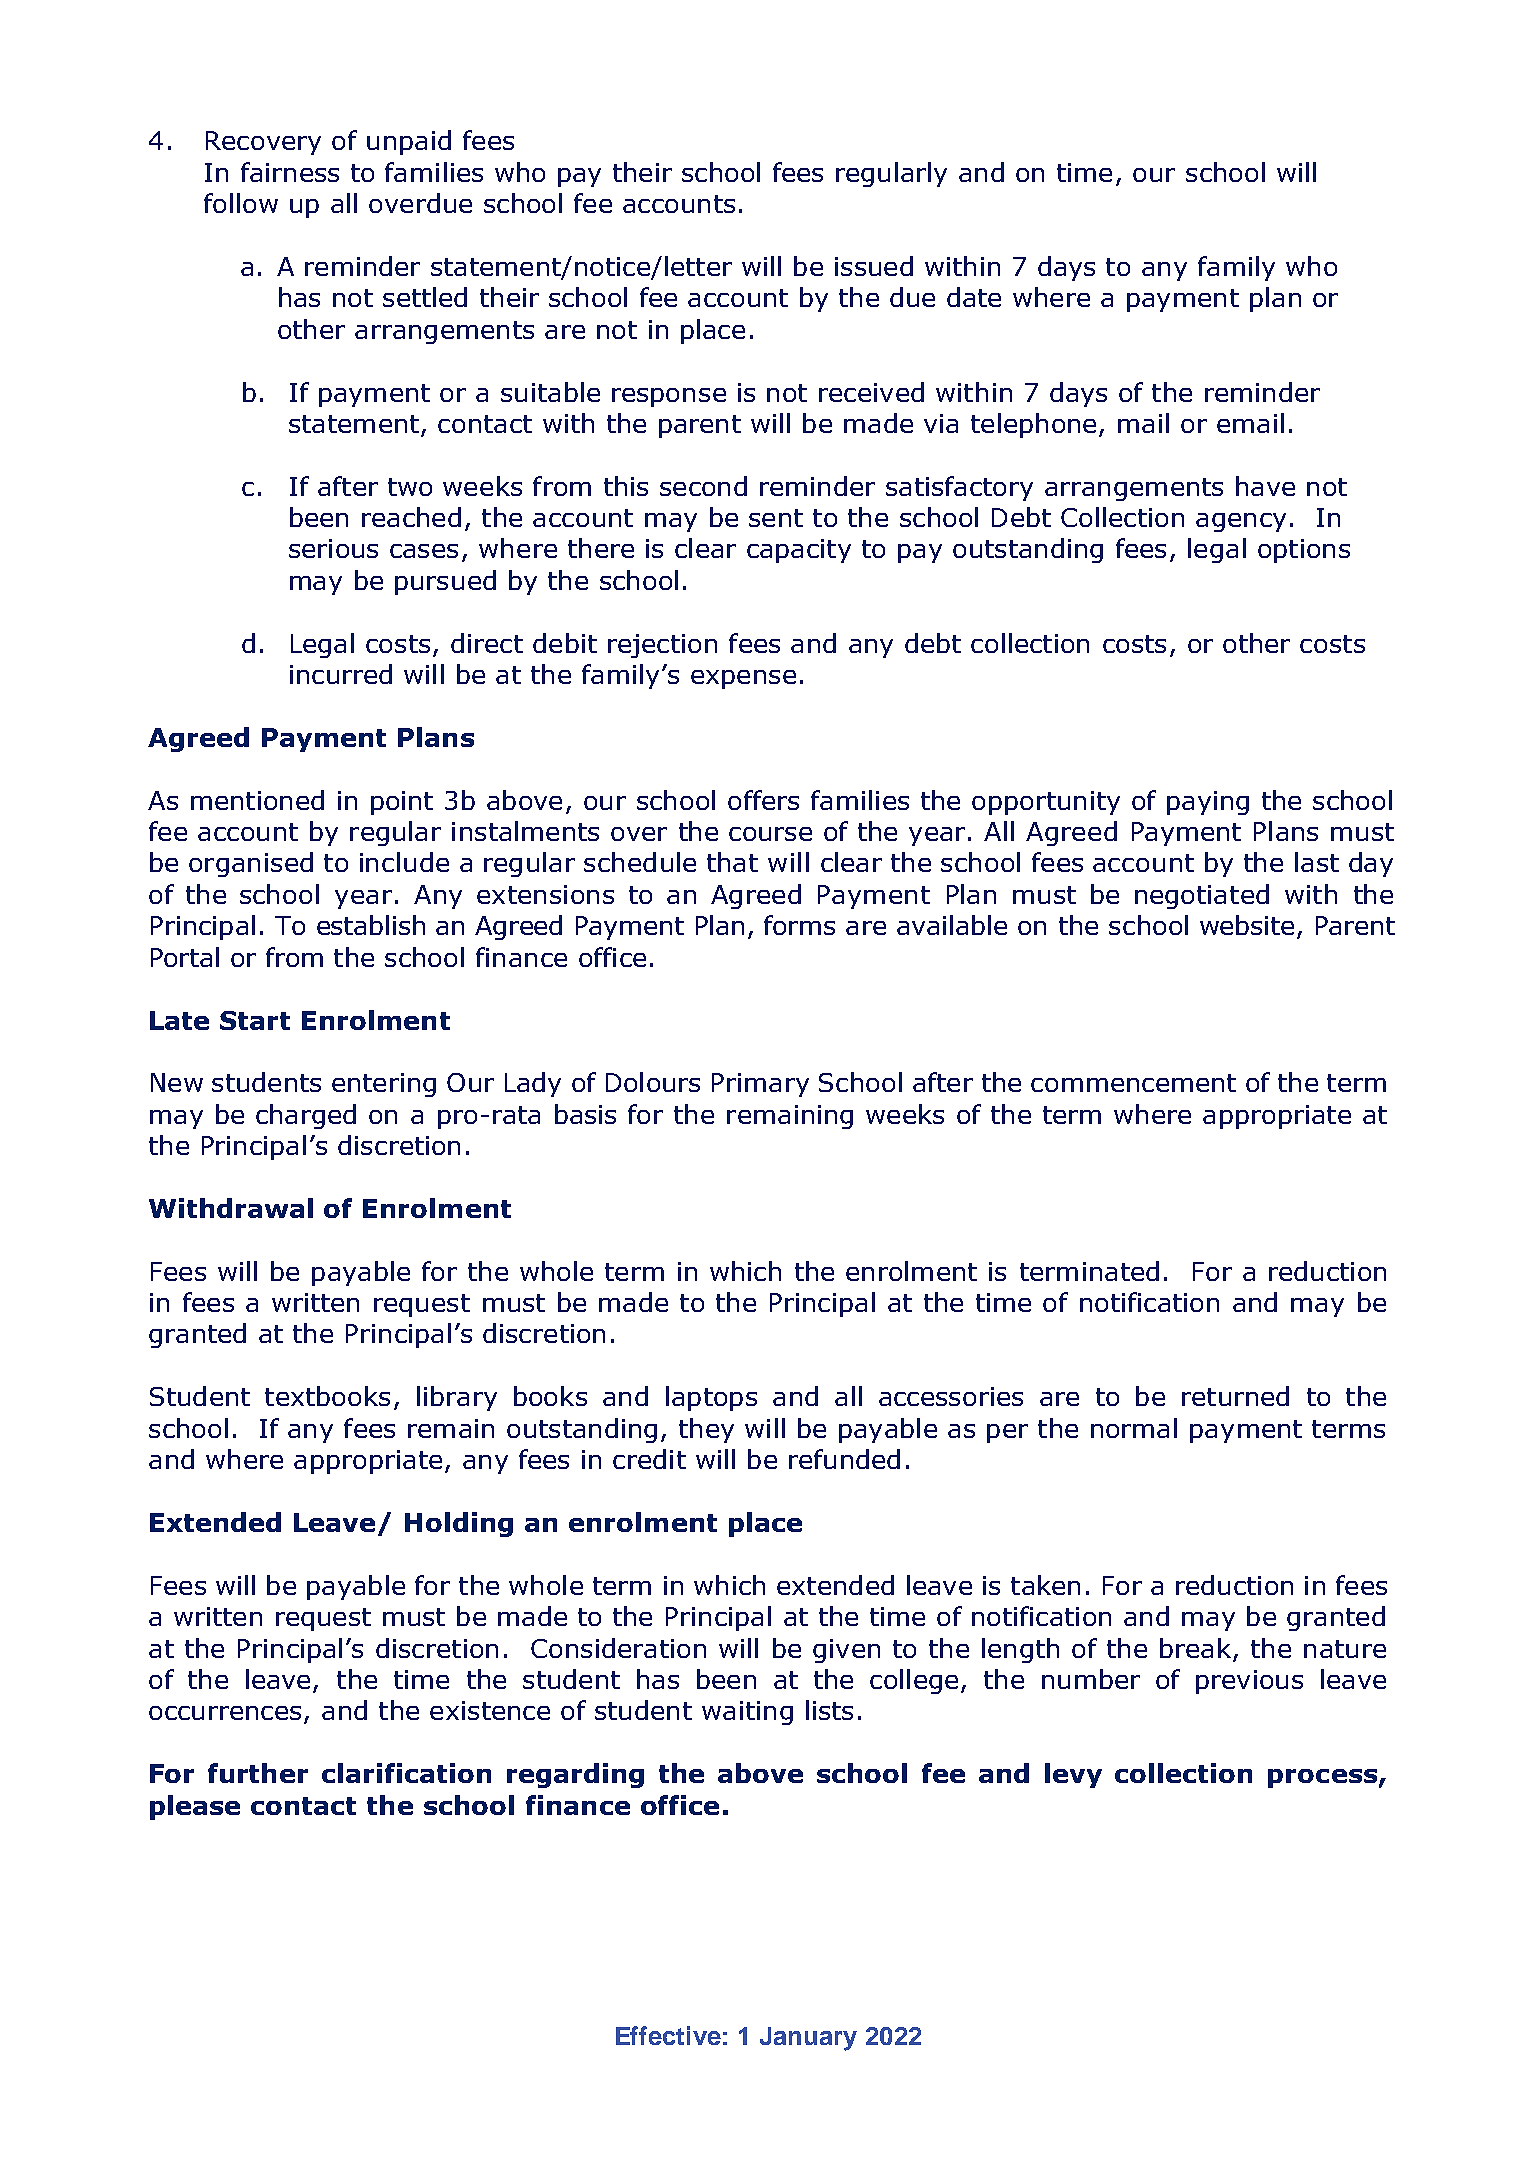 This page has width=1538, height=2175. What do you see at coordinates (763, 800) in the page?
I see `offers` at bounding box center [763, 800].
